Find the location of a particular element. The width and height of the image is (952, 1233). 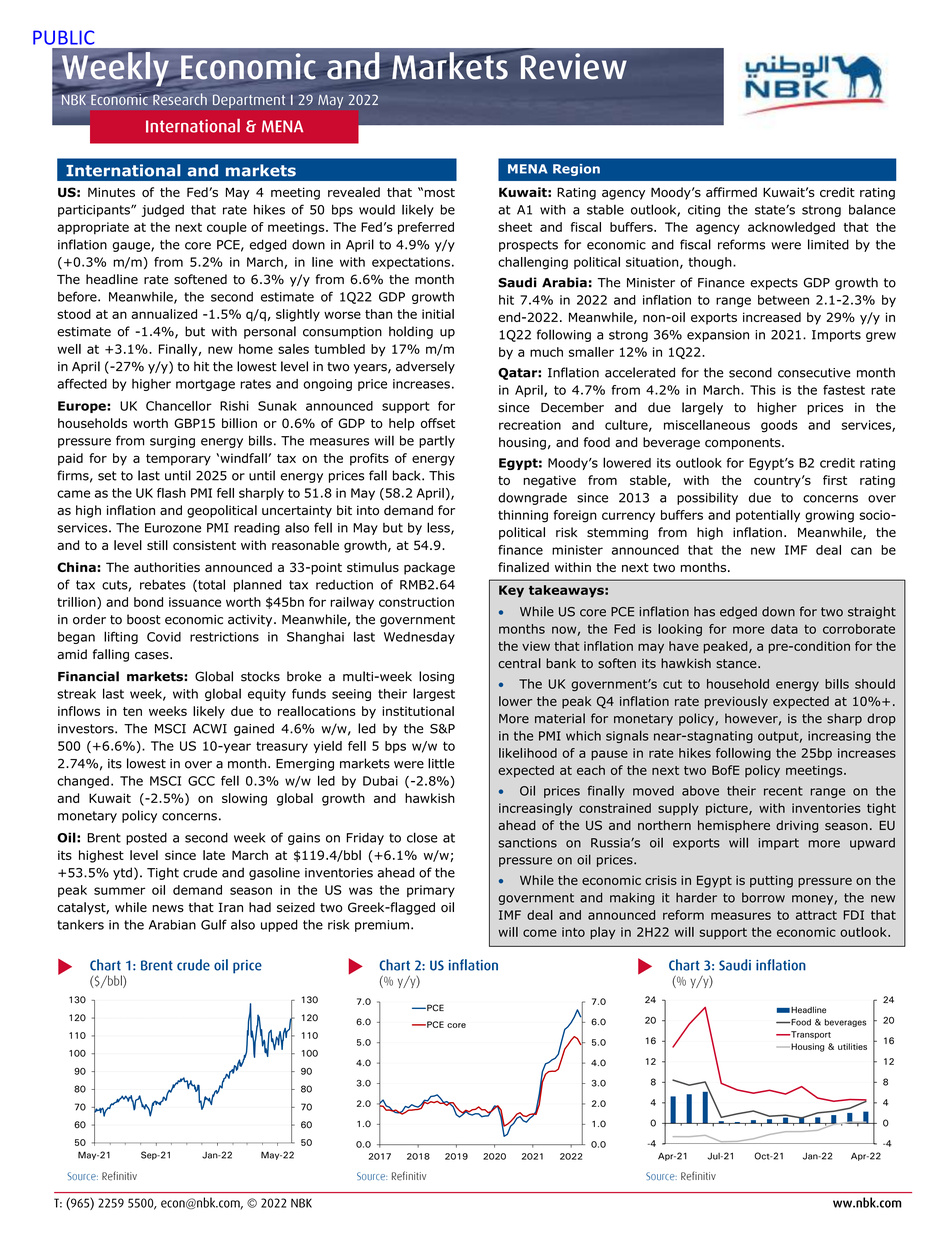

recent is located at coordinates (783, 791).
